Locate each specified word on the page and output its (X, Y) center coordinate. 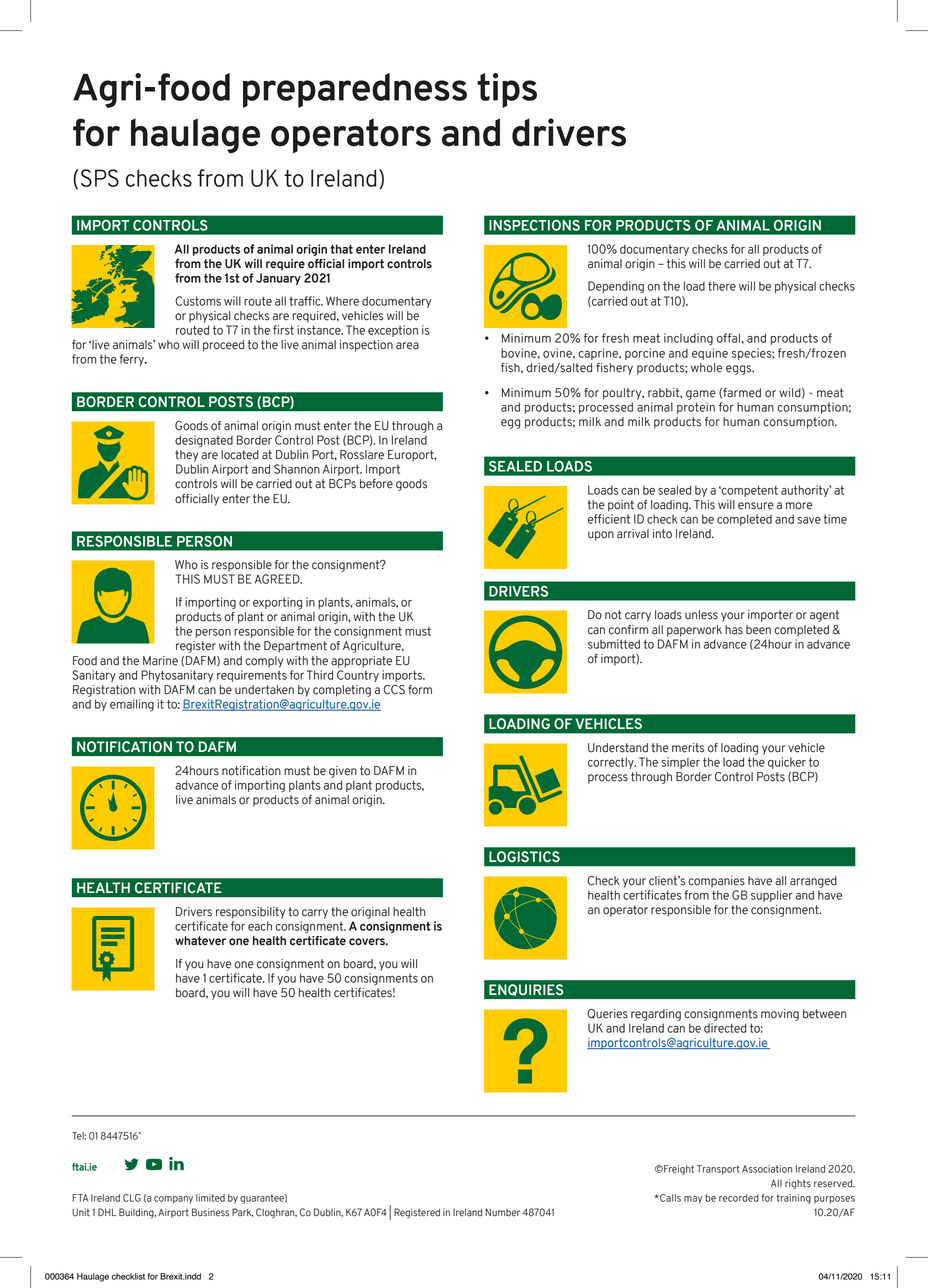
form (420, 690)
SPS (100, 178)
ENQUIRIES (526, 990)
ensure (756, 506)
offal (728, 338)
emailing (132, 705)
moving (780, 1015)
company (173, 1200)
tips (507, 90)
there (722, 286)
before (376, 484)
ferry (133, 360)
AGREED (278, 579)
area (407, 346)
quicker (787, 763)
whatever (200, 941)
